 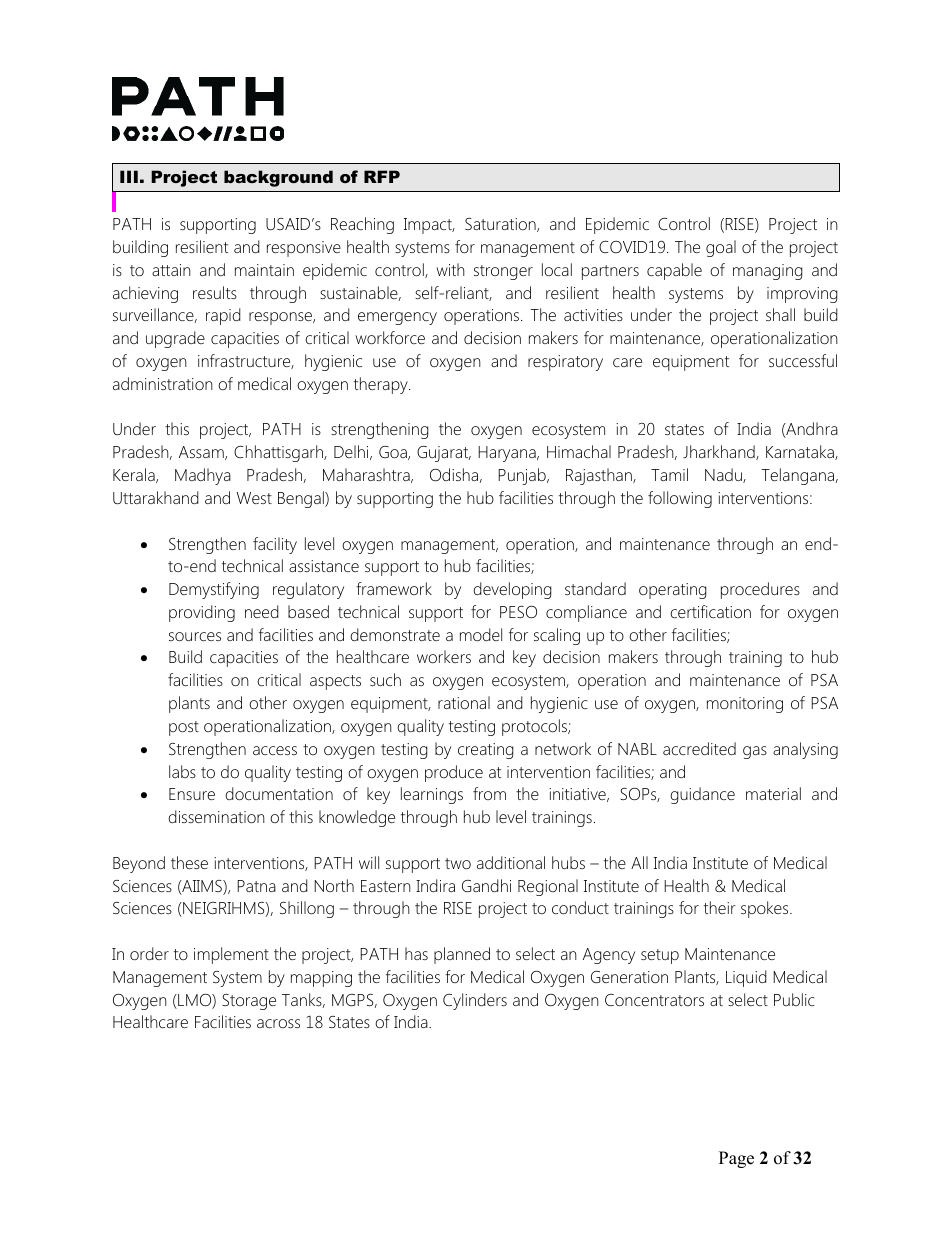 What do you see at coordinates (202, 453) in the document?
I see `Assam` at bounding box center [202, 453].
